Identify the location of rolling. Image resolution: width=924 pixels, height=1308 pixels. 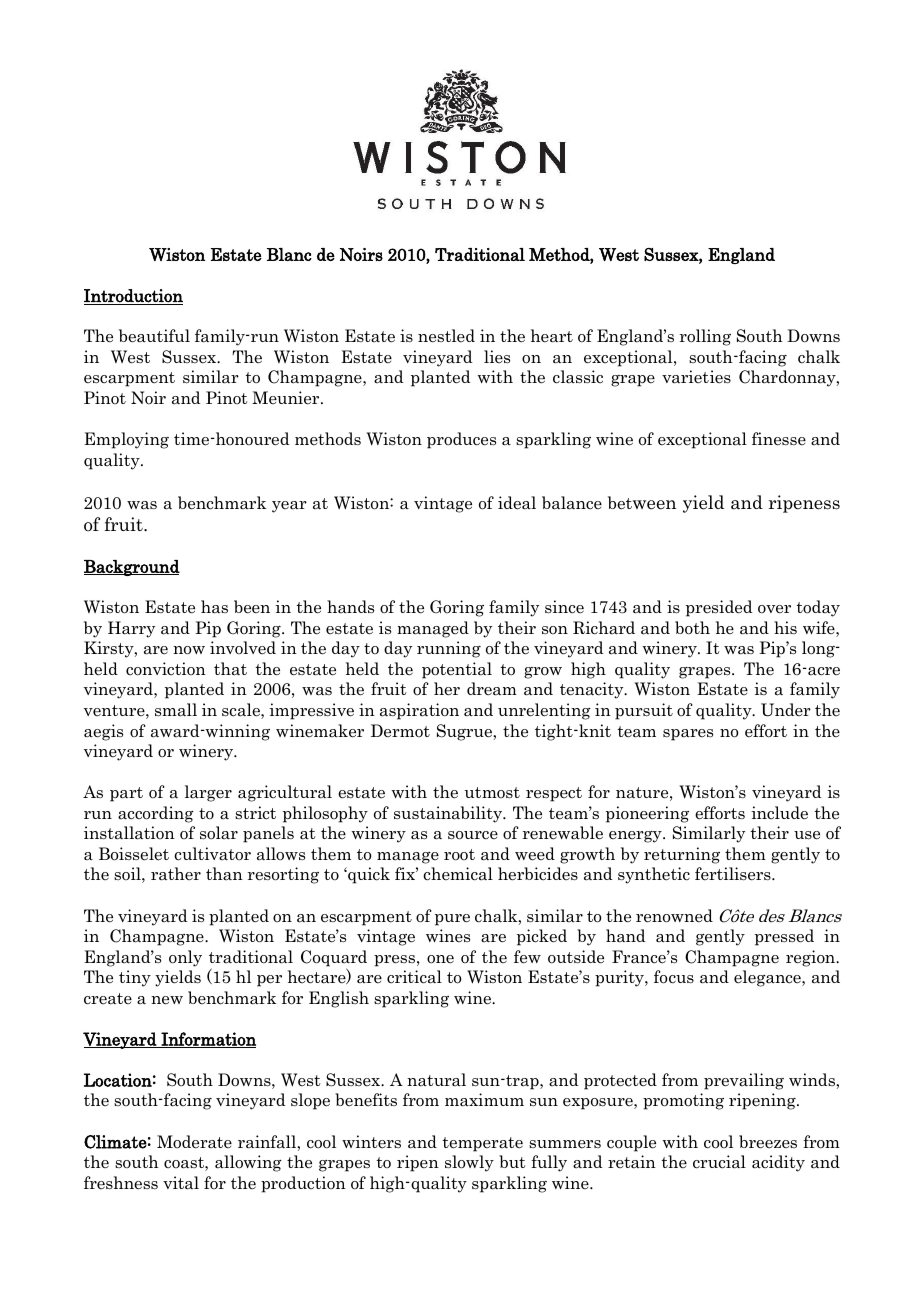
(705, 337).
